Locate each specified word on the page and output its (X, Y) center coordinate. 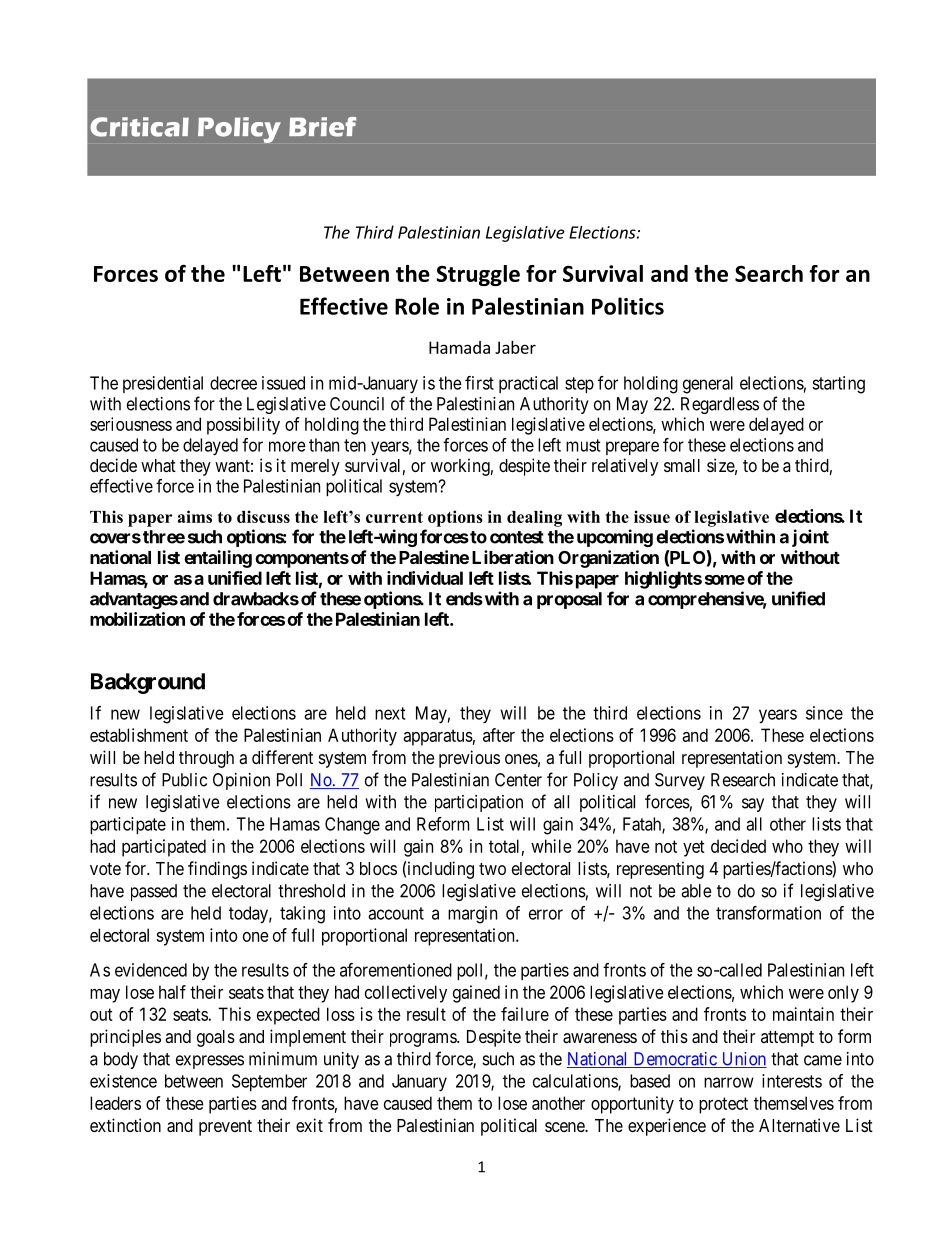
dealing (534, 518)
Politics (628, 306)
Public (184, 780)
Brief (322, 127)
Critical (139, 127)
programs (424, 1040)
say (753, 805)
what (158, 466)
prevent (225, 1128)
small (682, 466)
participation (479, 803)
